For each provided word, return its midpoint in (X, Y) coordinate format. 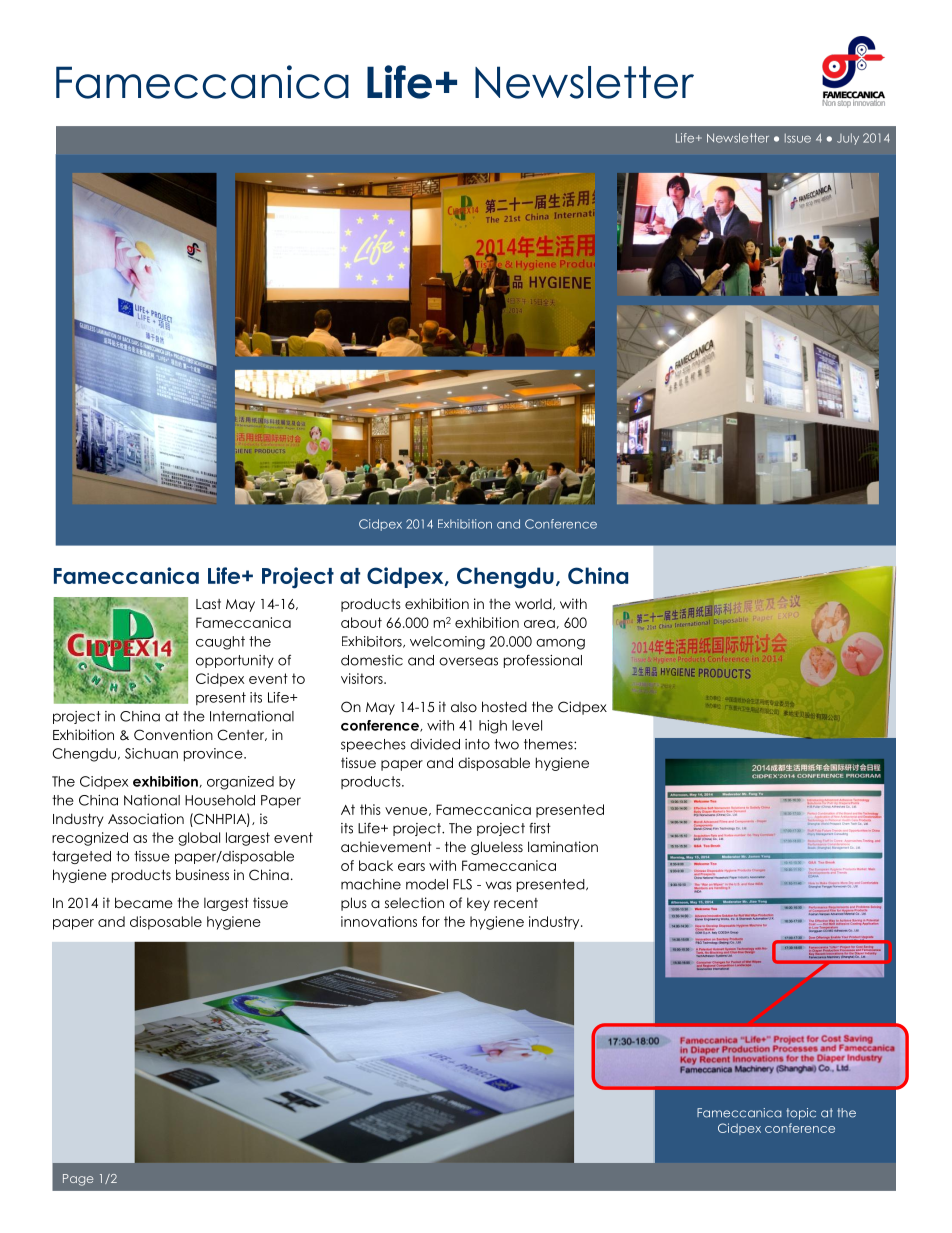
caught (220, 643)
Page (78, 1180)
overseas (468, 661)
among (560, 644)
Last (208, 604)
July (848, 139)
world (534, 604)
